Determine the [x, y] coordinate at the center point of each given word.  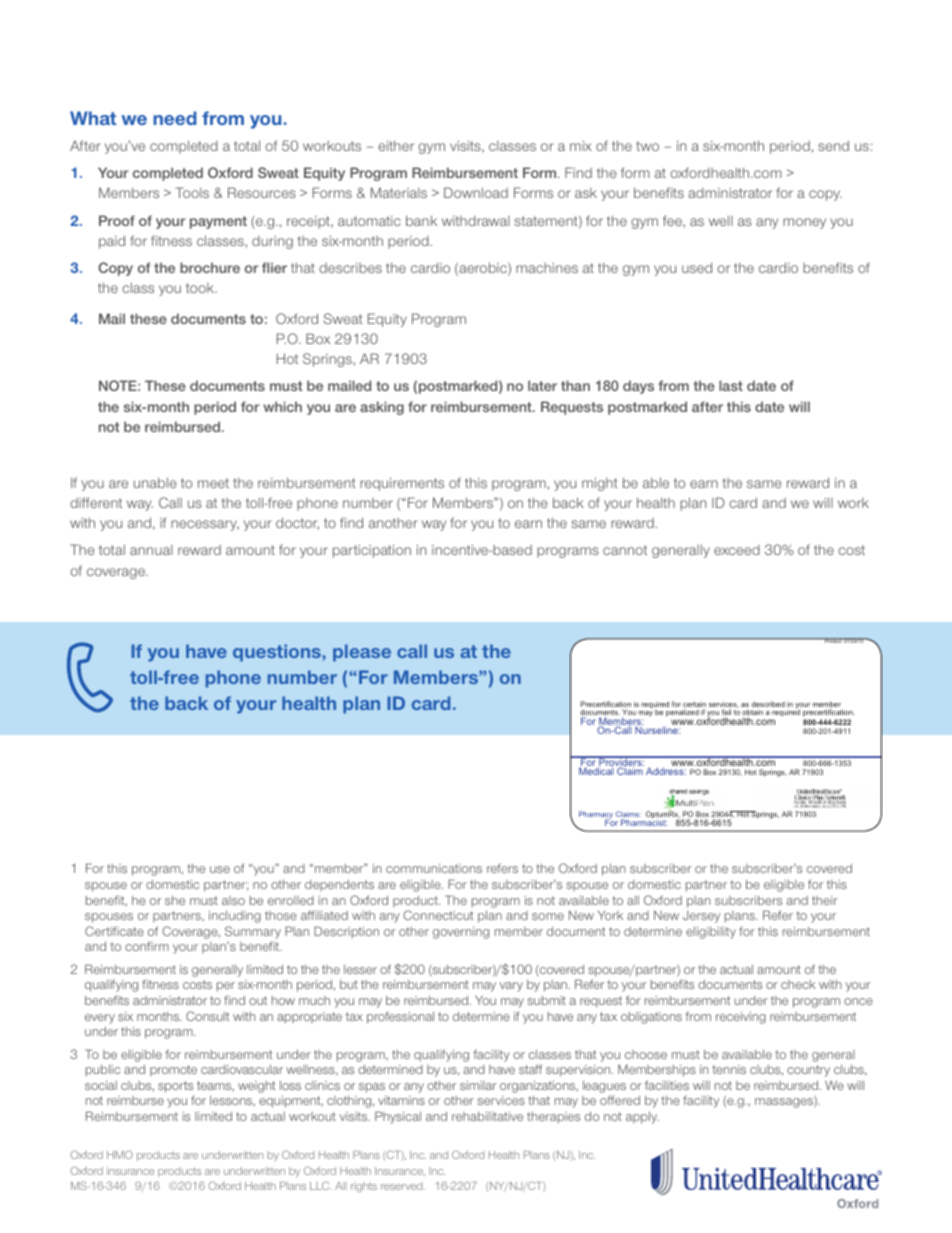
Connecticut [438, 915]
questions [278, 653]
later [542, 385]
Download [476, 192]
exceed [737, 550]
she [175, 900]
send [833, 145]
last [731, 385]
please [362, 653]
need [174, 118]
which [283, 406]
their [825, 900]
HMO [120, 1154]
